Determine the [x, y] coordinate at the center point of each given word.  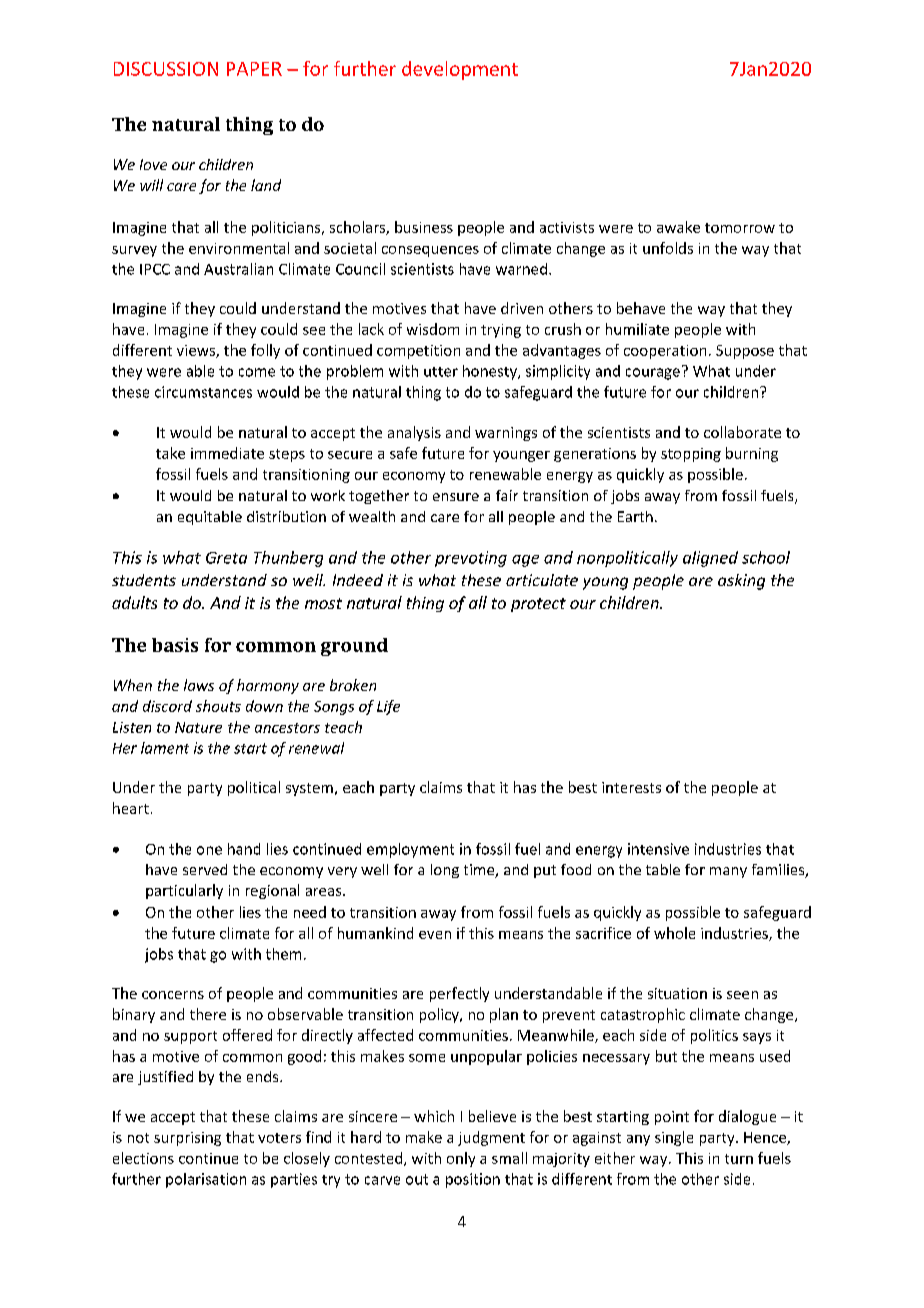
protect [538, 605]
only [461, 1159]
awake [678, 227]
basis [175, 645]
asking [741, 582]
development [460, 70]
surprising [187, 1139]
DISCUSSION [166, 69]
